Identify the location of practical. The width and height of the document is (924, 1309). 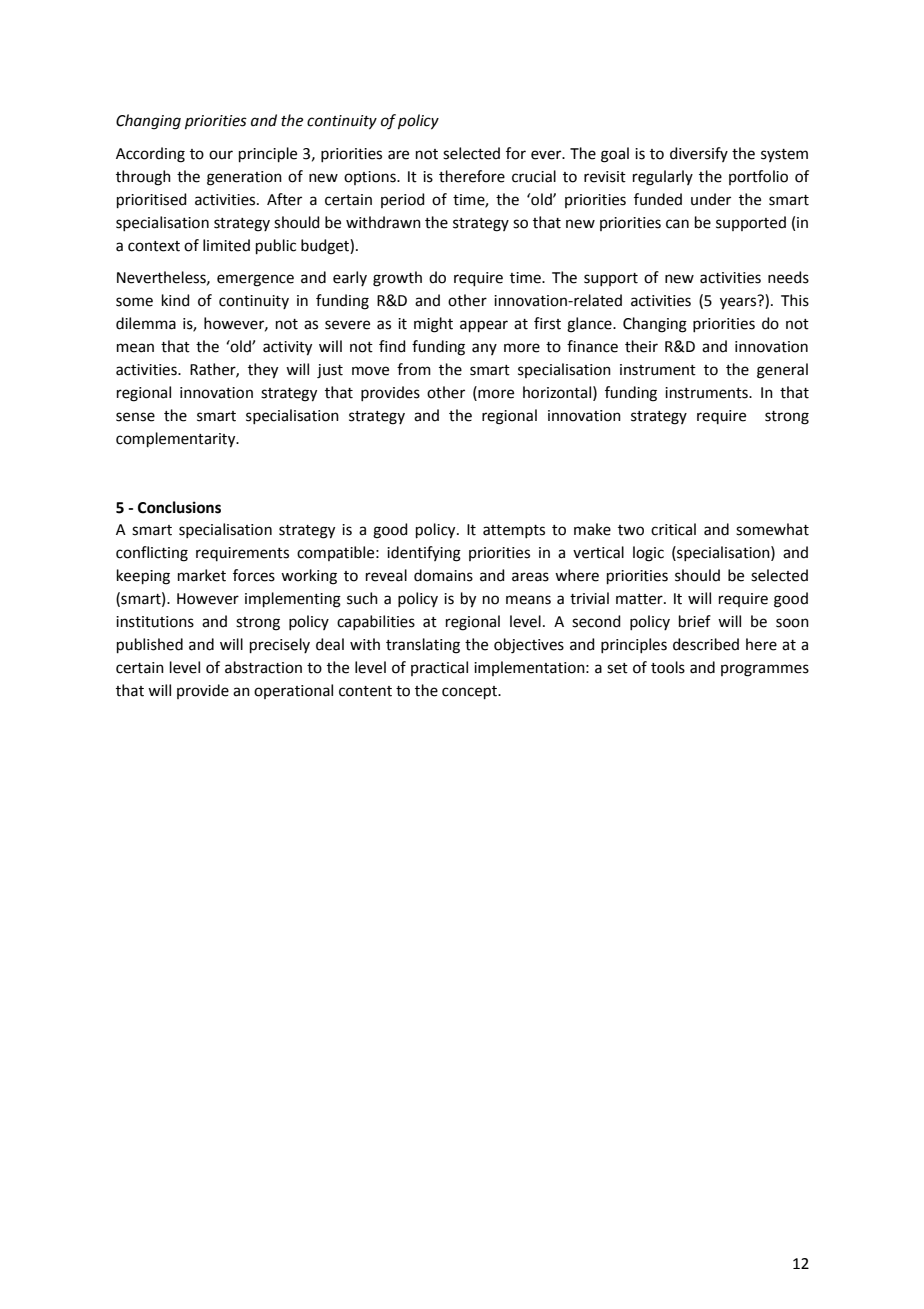
(439, 668).
